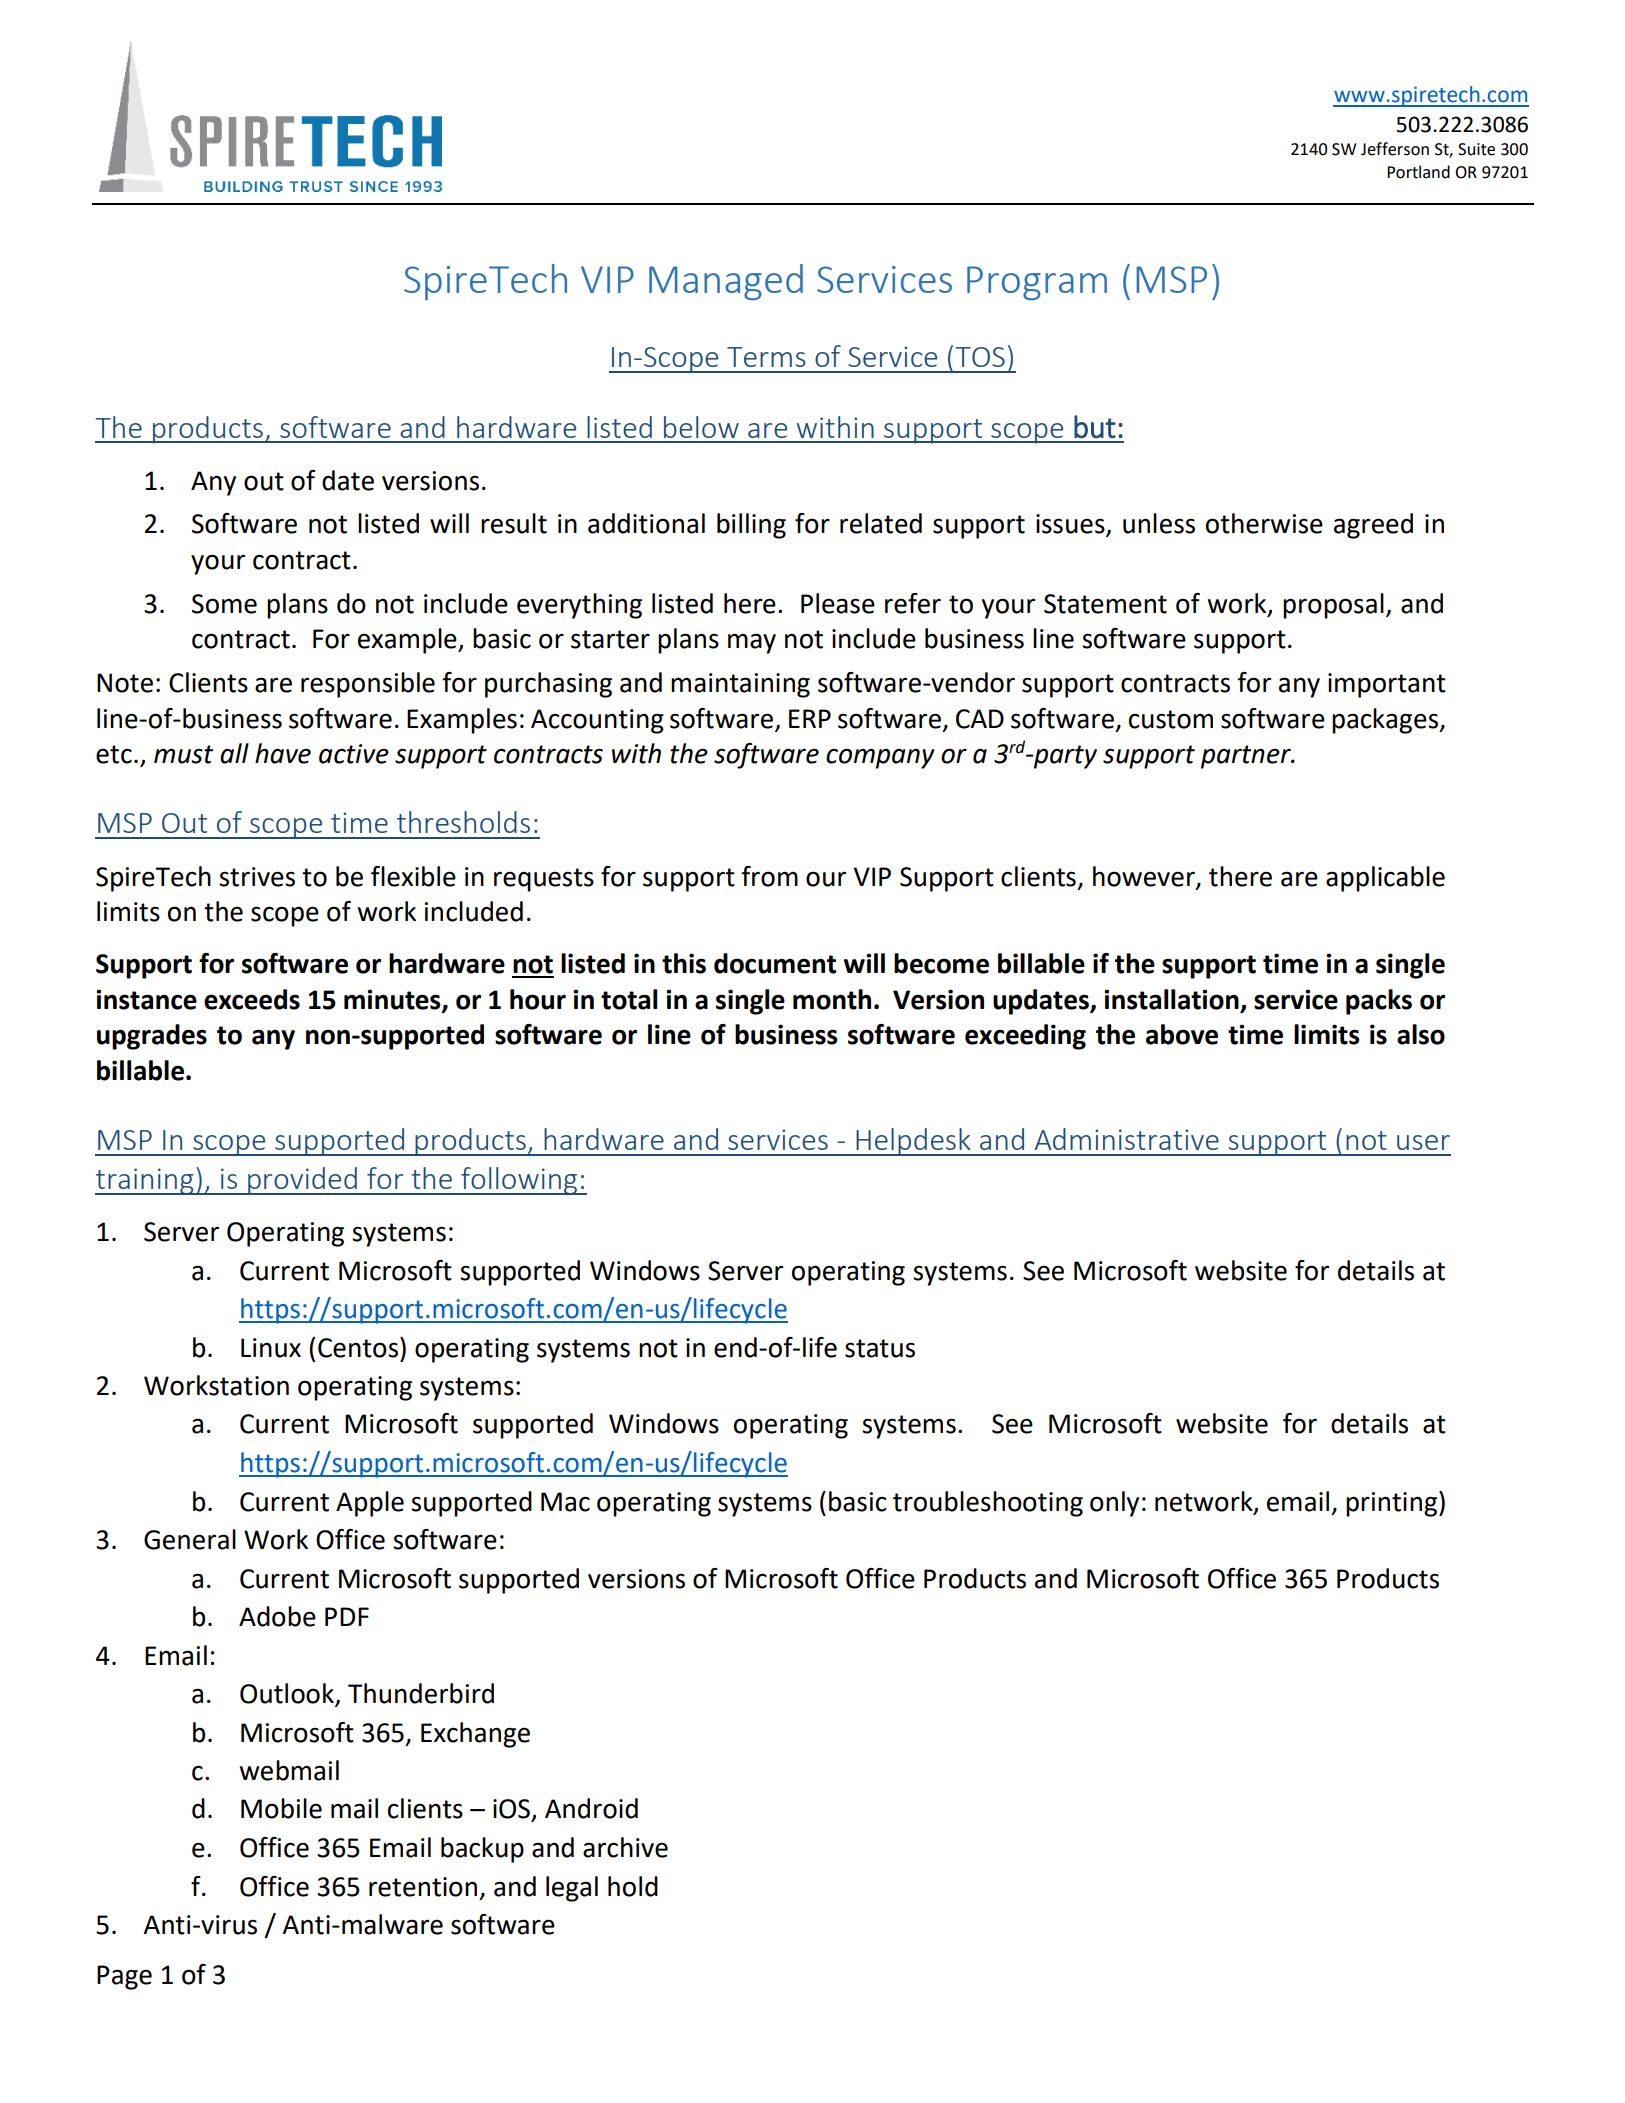  Describe the element at coordinates (1379, 1002) in the document. I see `packs` at that location.
